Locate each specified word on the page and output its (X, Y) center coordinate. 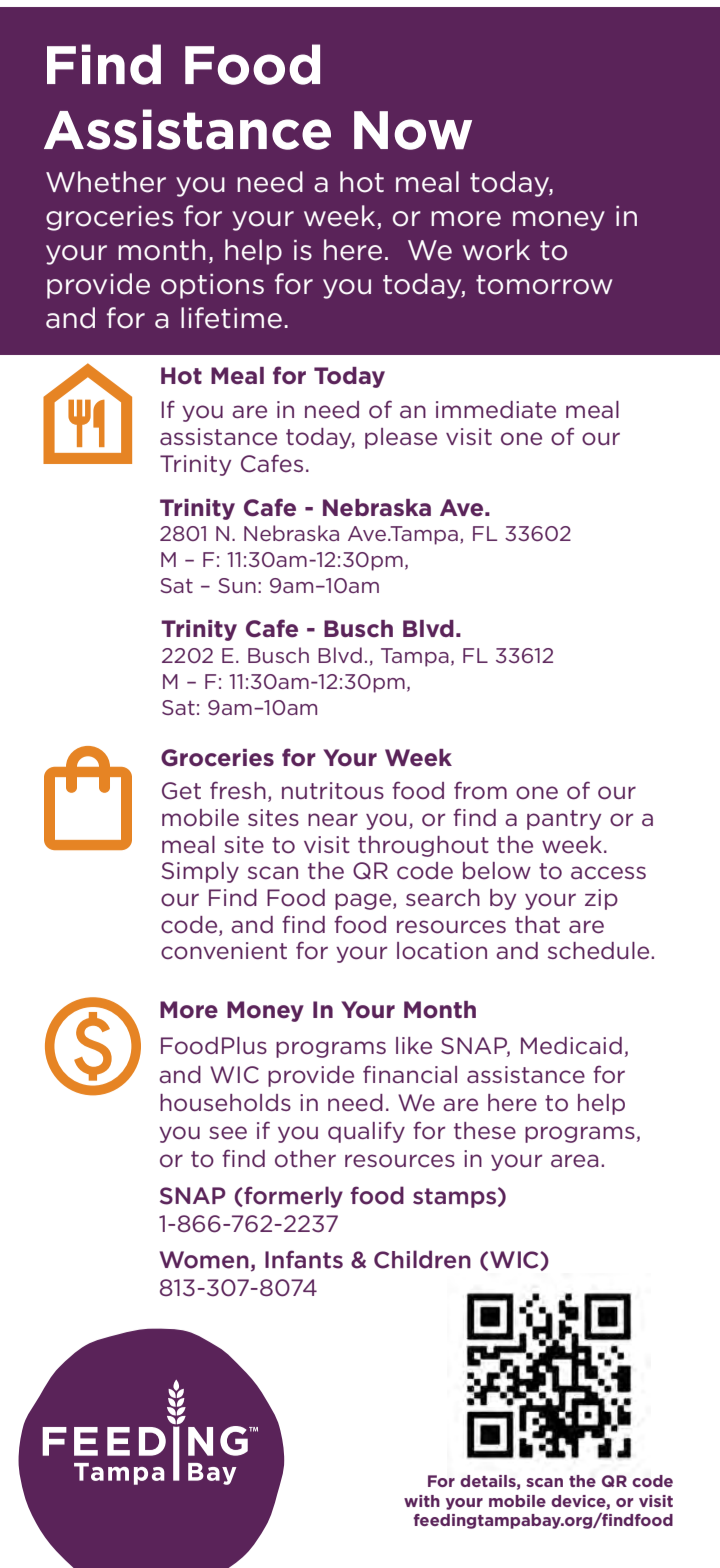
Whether (106, 182)
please (401, 438)
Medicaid (571, 1046)
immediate (496, 410)
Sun (237, 585)
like (414, 1046)
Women (204, 1260)
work (496, 250)
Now (413, 130)
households (225, 1103)
